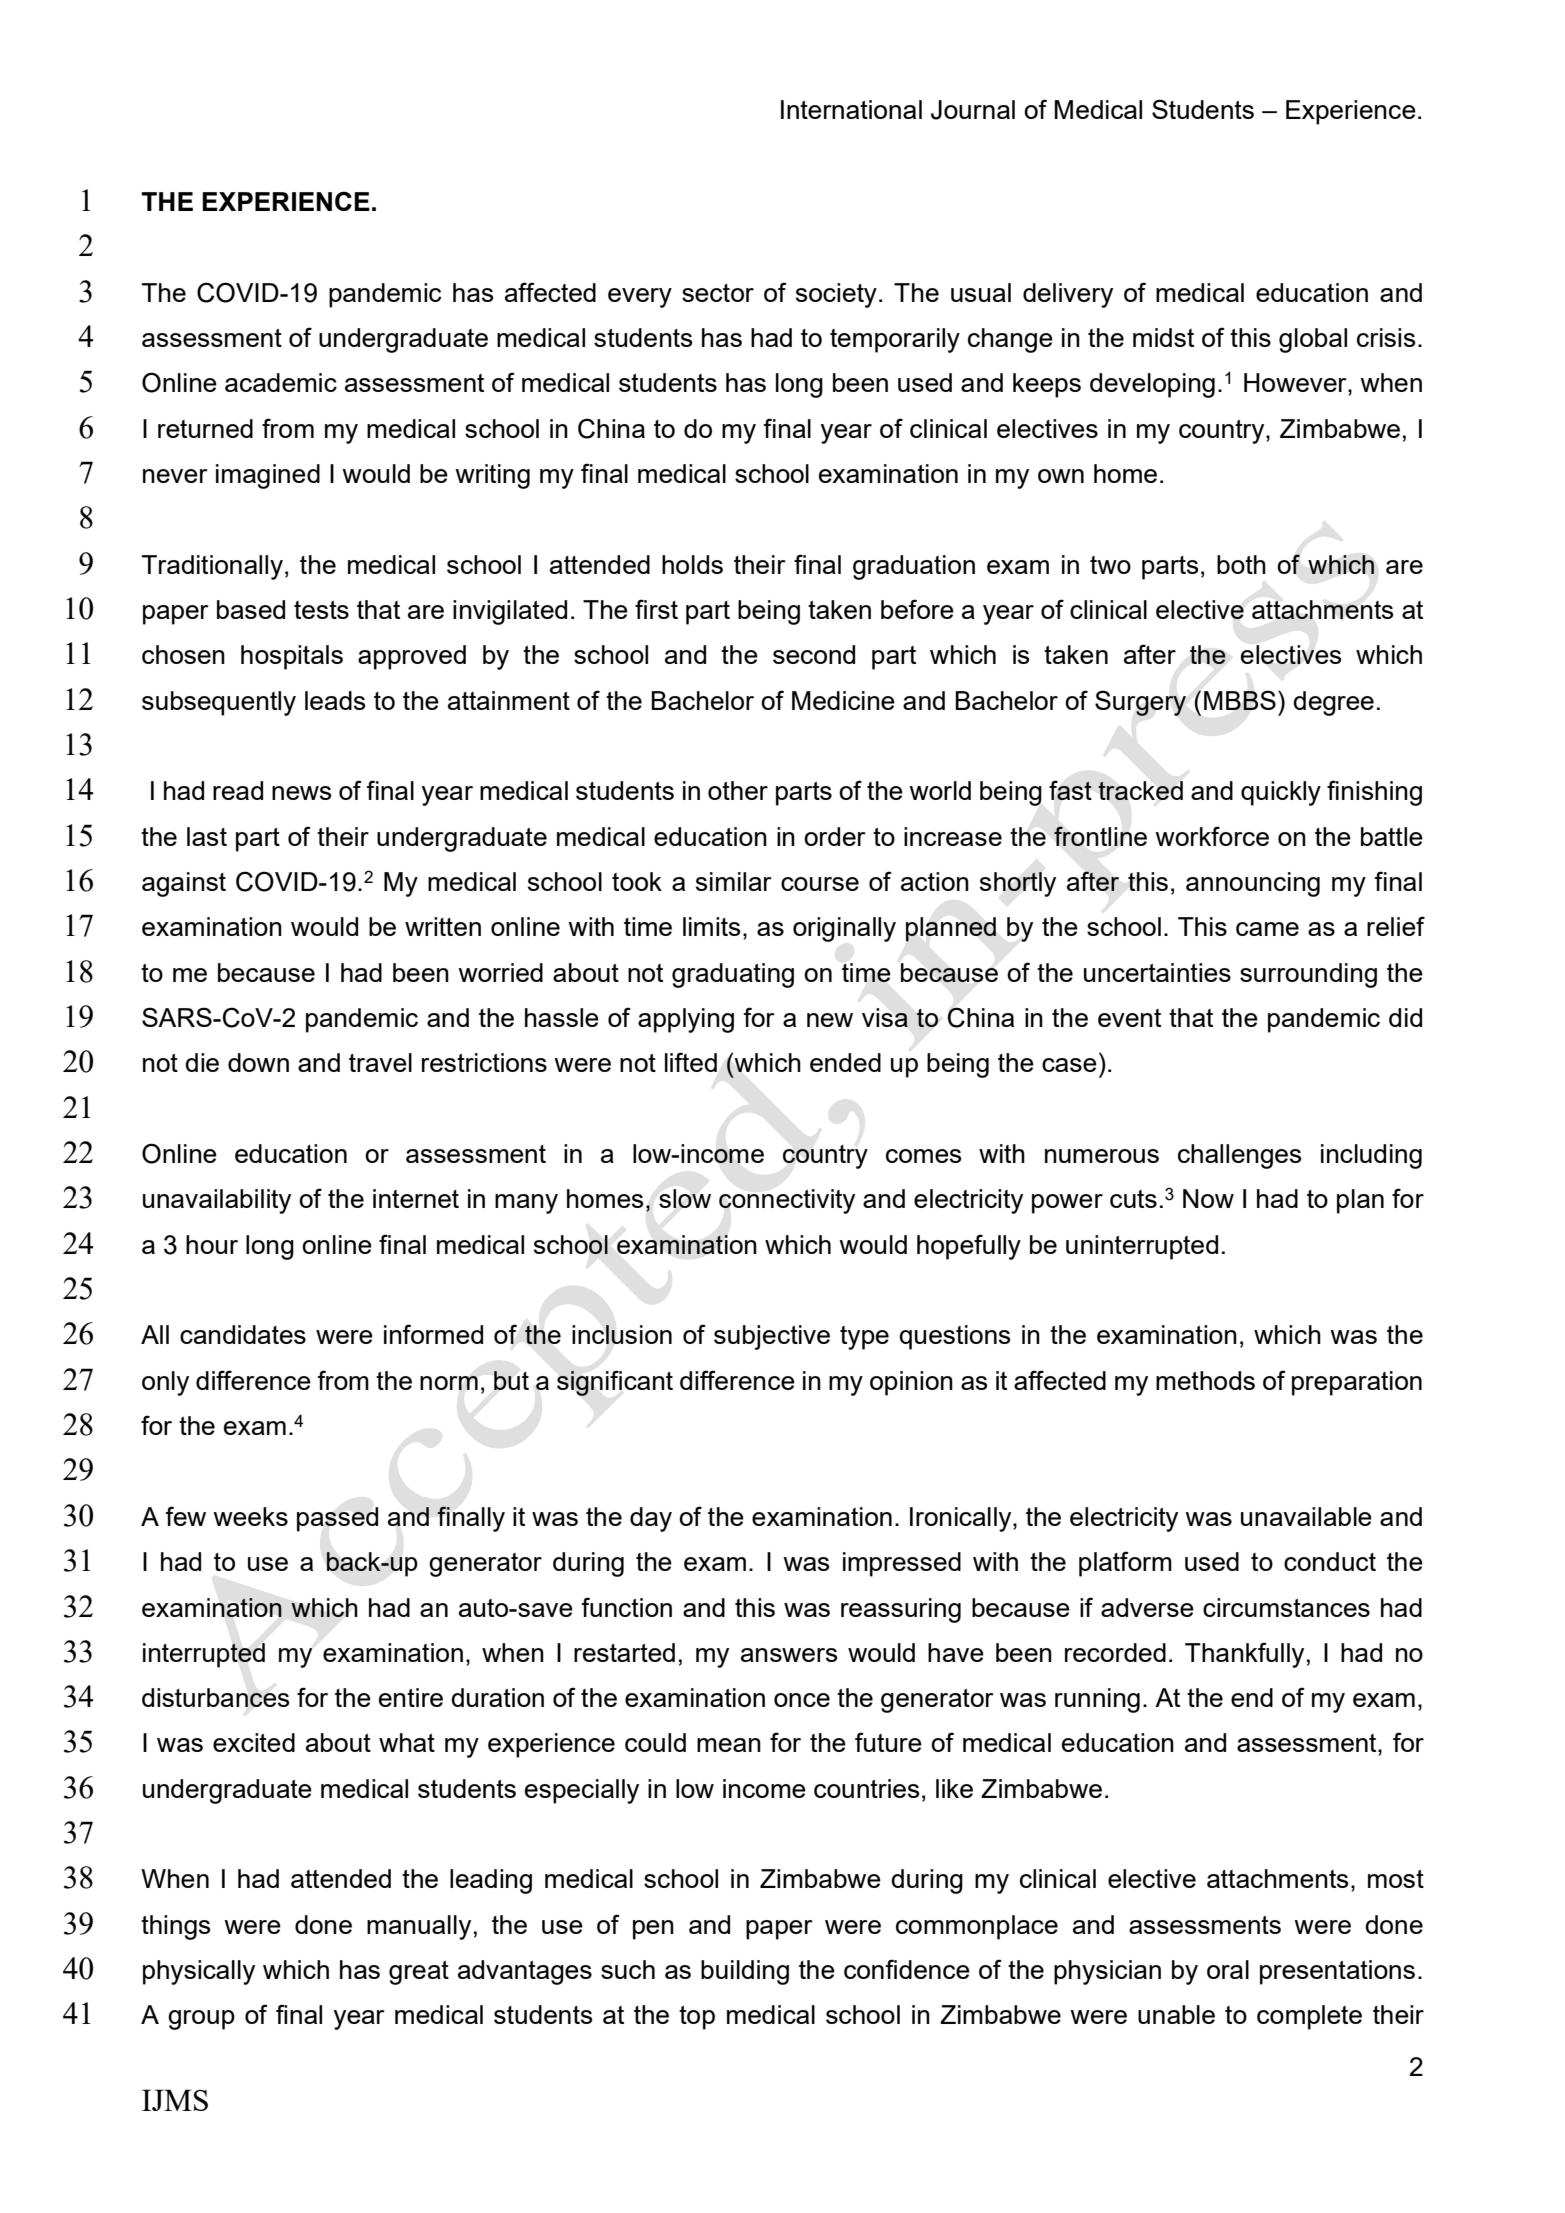  I want to click on both, so click(1241, 564).
